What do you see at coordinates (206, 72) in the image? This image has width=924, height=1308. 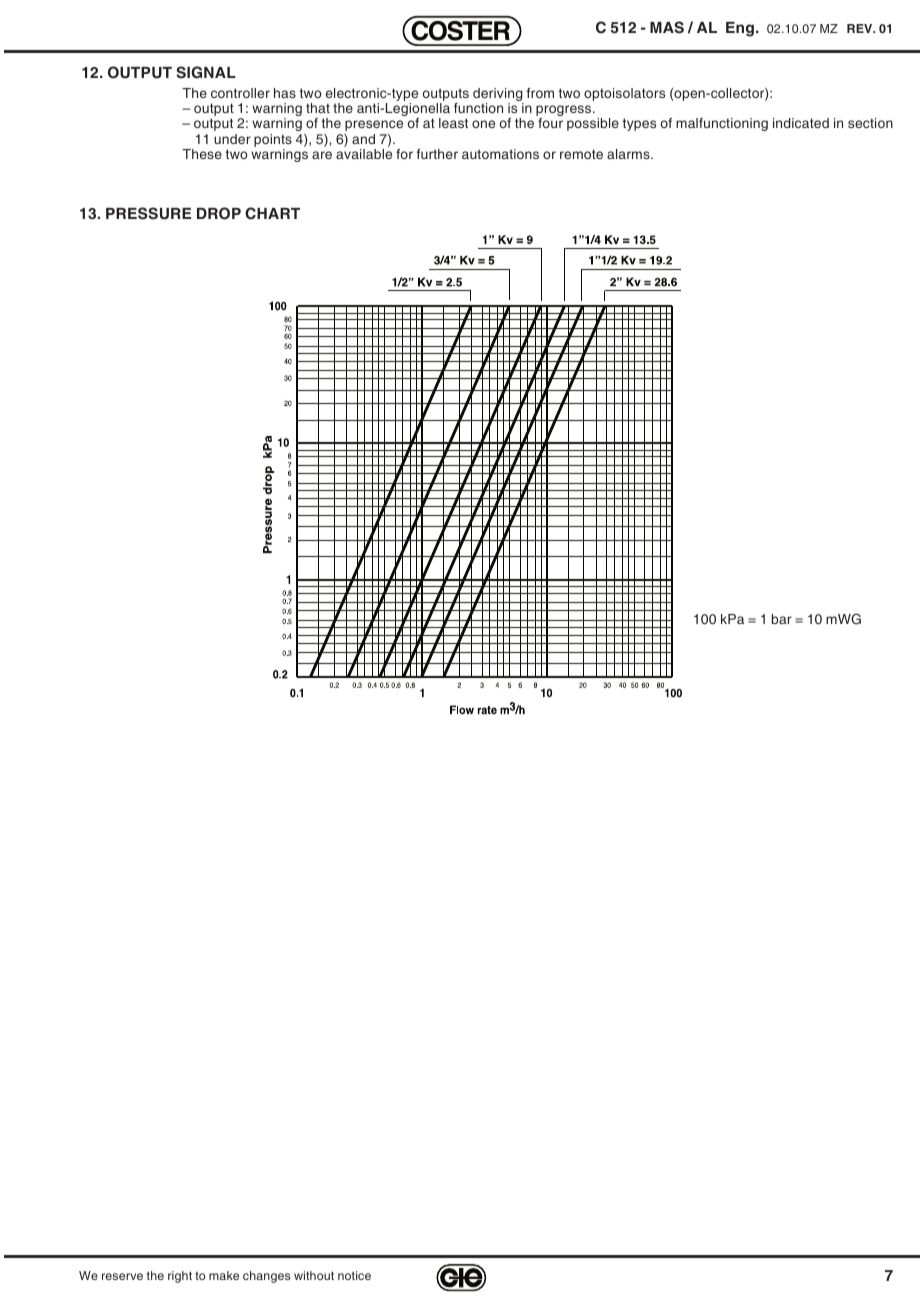 I see `SIGNAL` at bounding box center [206, 72].
